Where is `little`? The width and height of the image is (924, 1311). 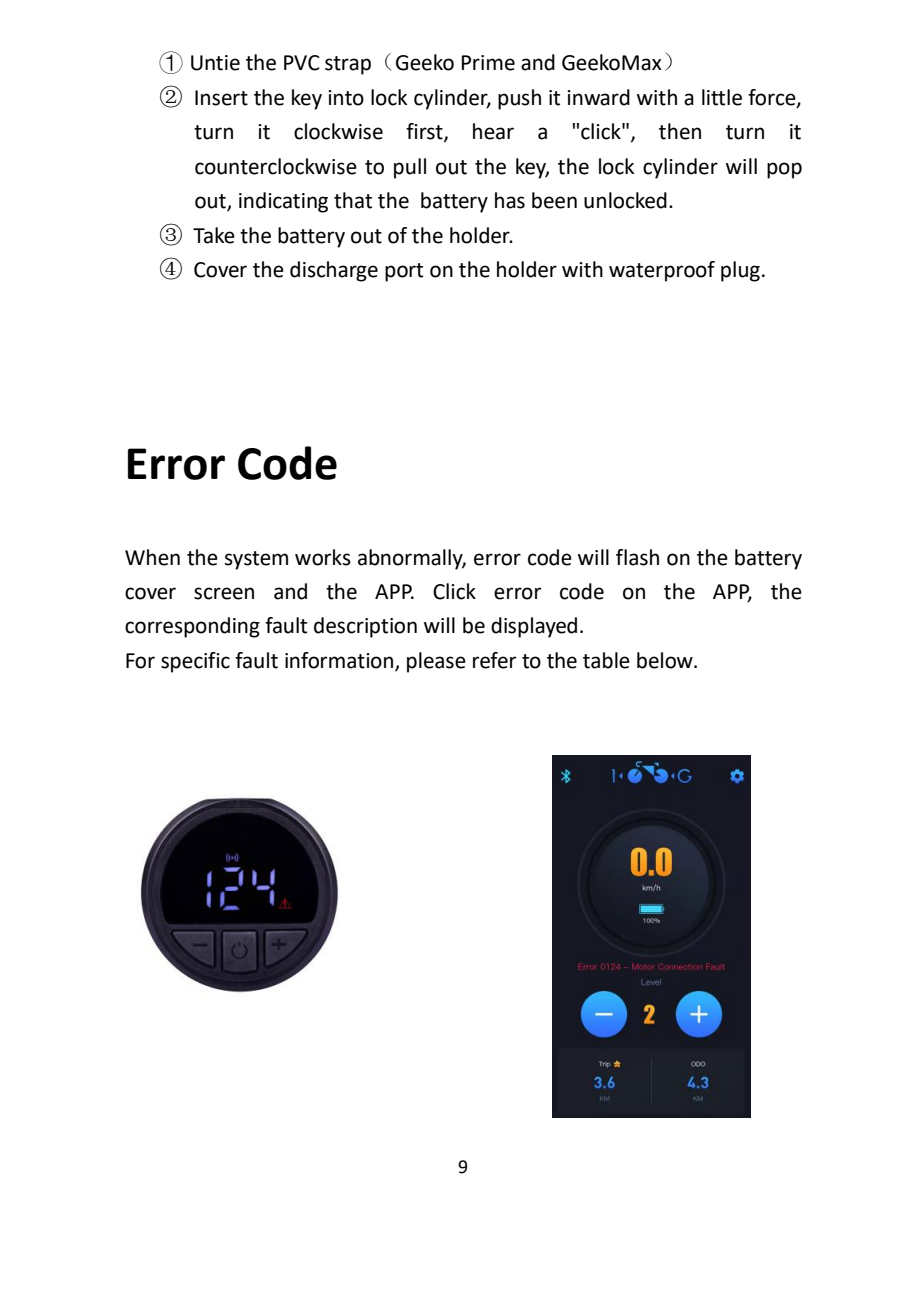
little is located at coordinates (722, 97).
